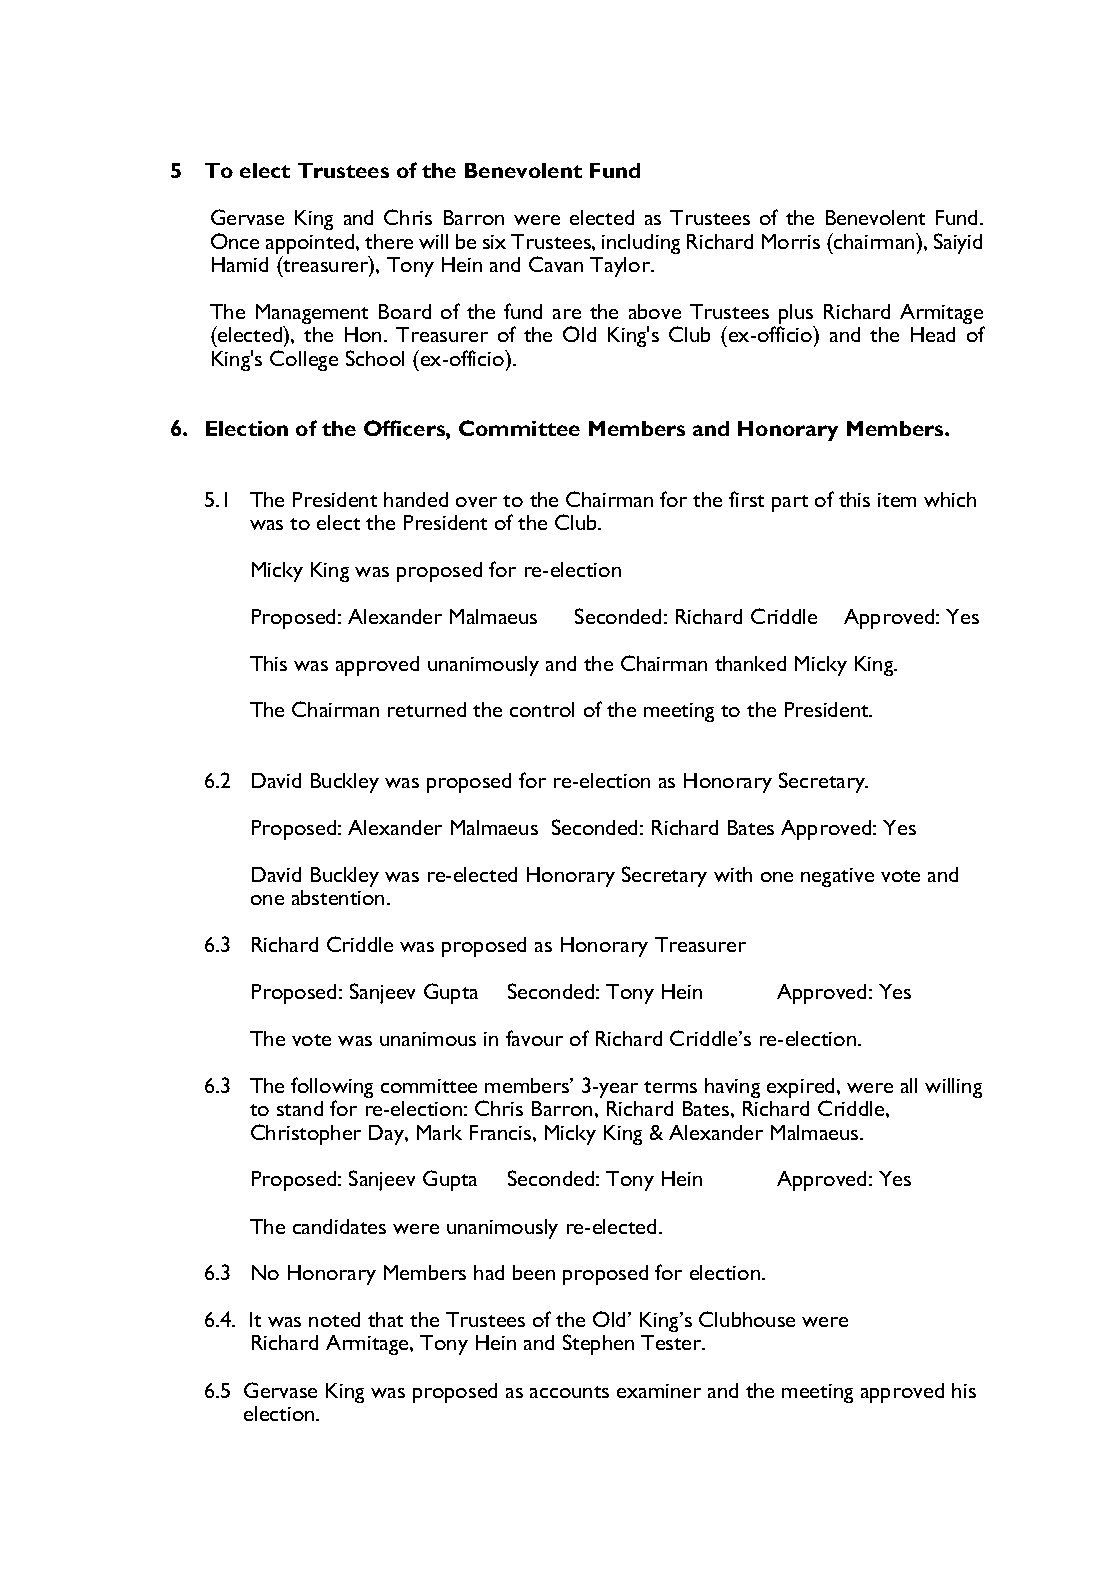 The width and height of the screenshot is (1115, 1576). I want to click on control, so click(542, 709).
